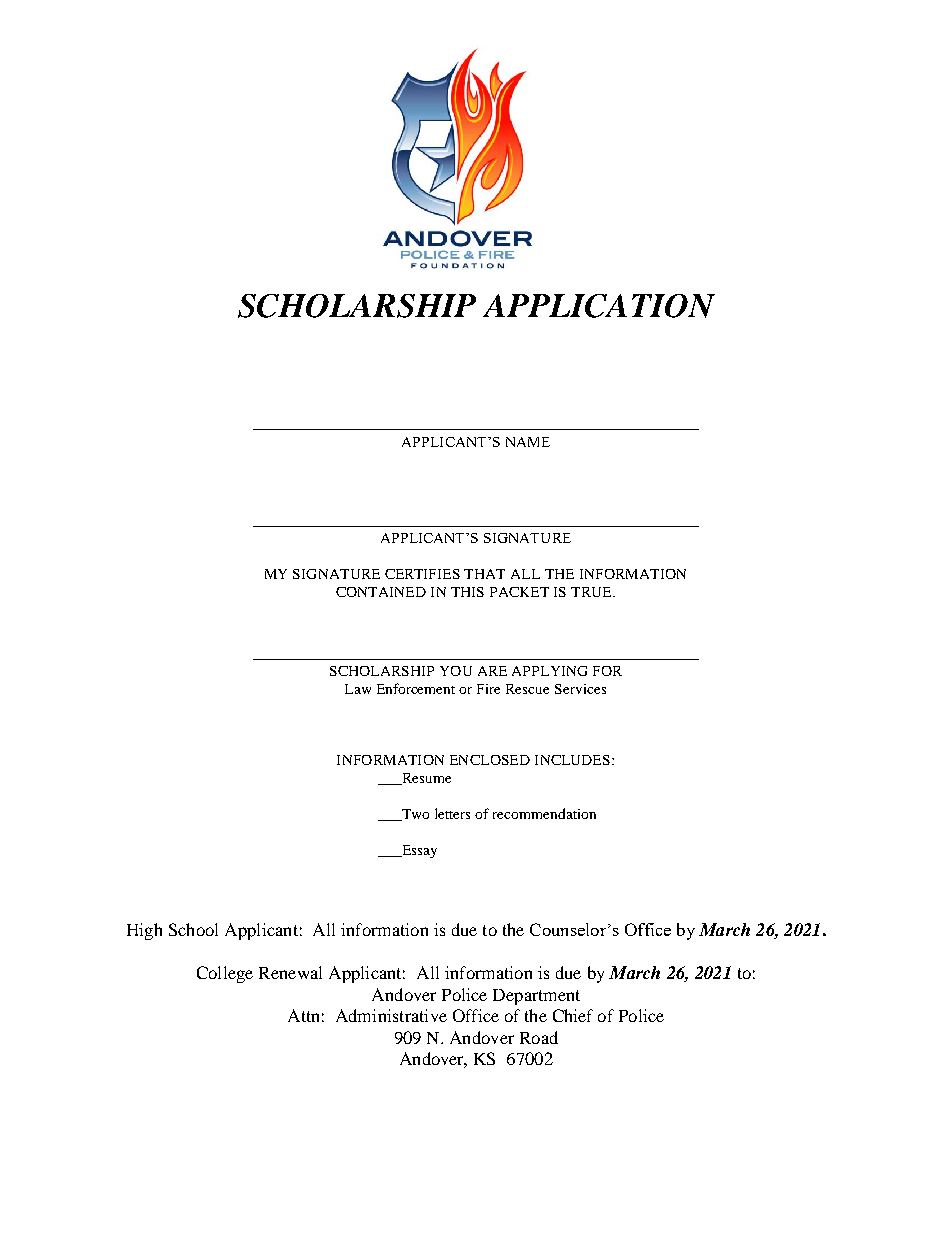 This page has width=952, height=1233. Describe the element at coordinates (225, 974) in the page. I see `College` at that location.
